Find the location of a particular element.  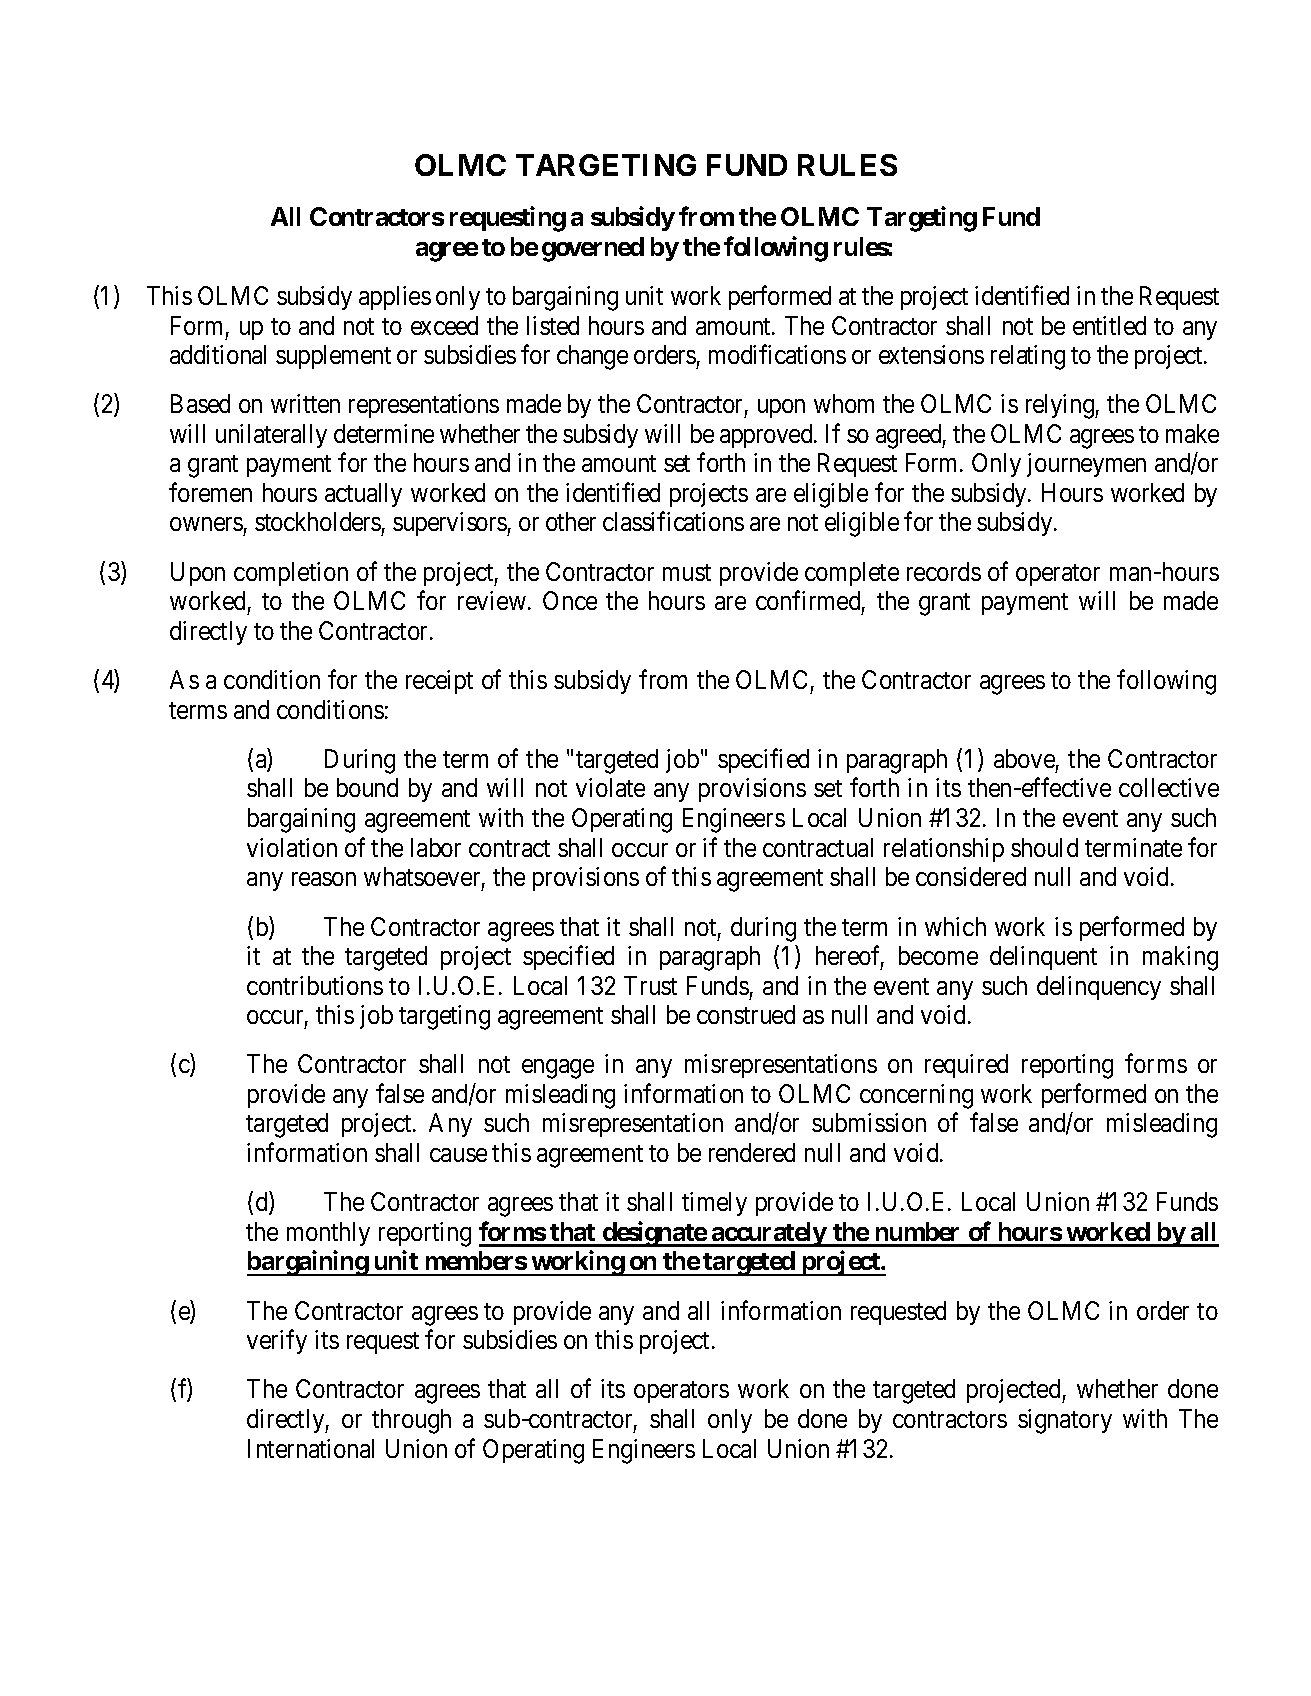

violate is located at coordinates (610, 787).
